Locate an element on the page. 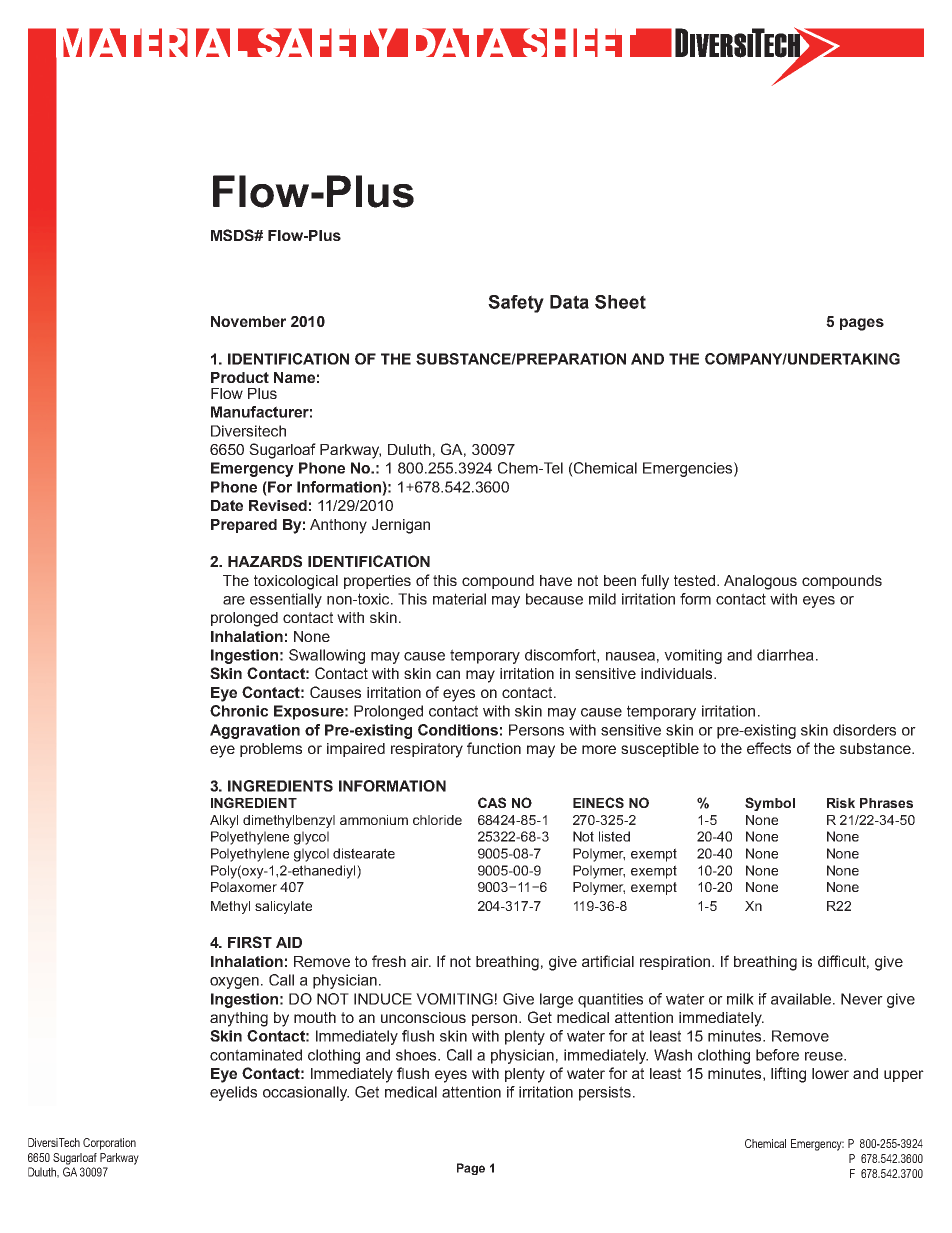 The image size is (952, 1233). Analogous is located at coordinates (760, 582).
